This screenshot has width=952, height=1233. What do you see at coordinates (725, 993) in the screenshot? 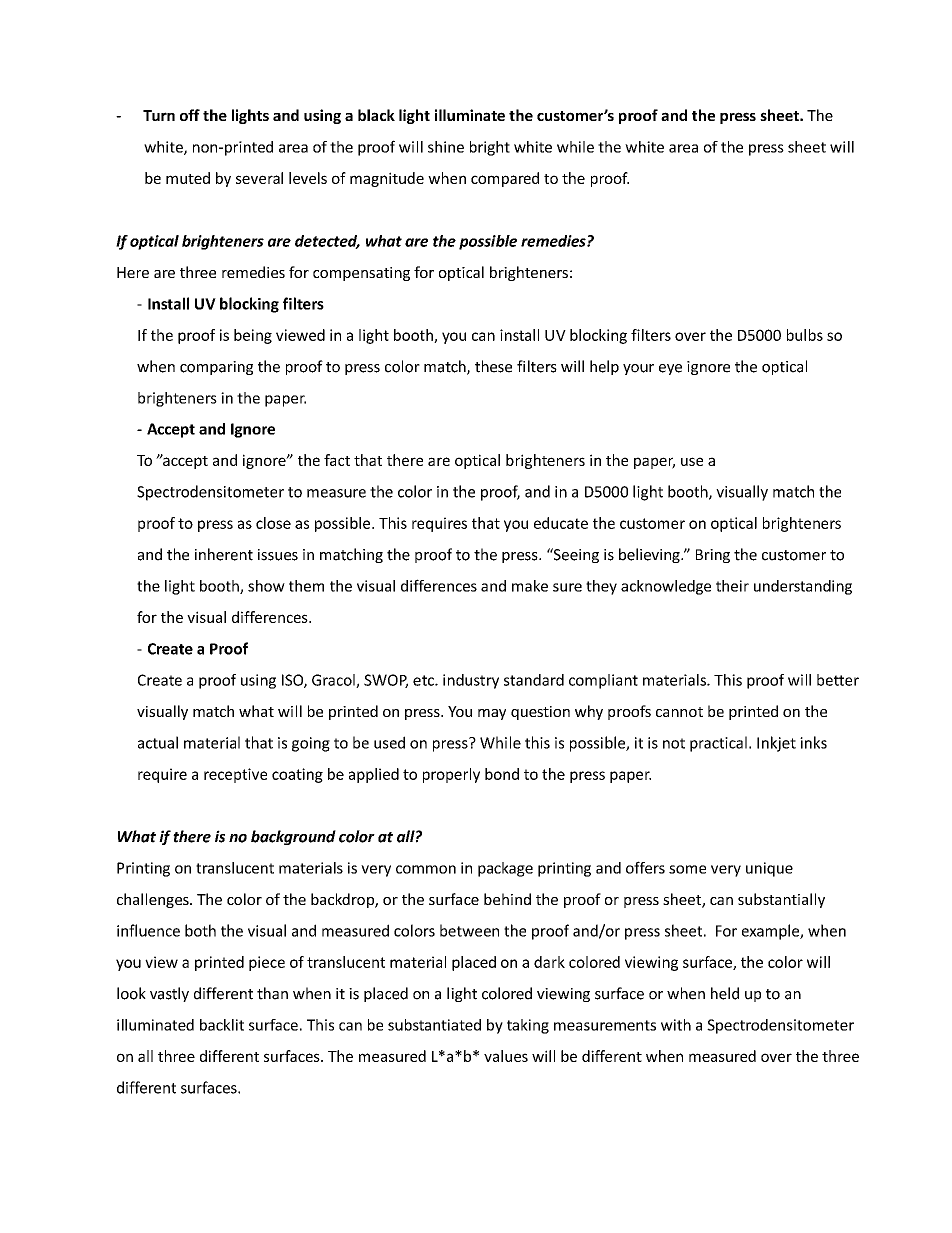
I see `held` at bounding box center [725, 993].
